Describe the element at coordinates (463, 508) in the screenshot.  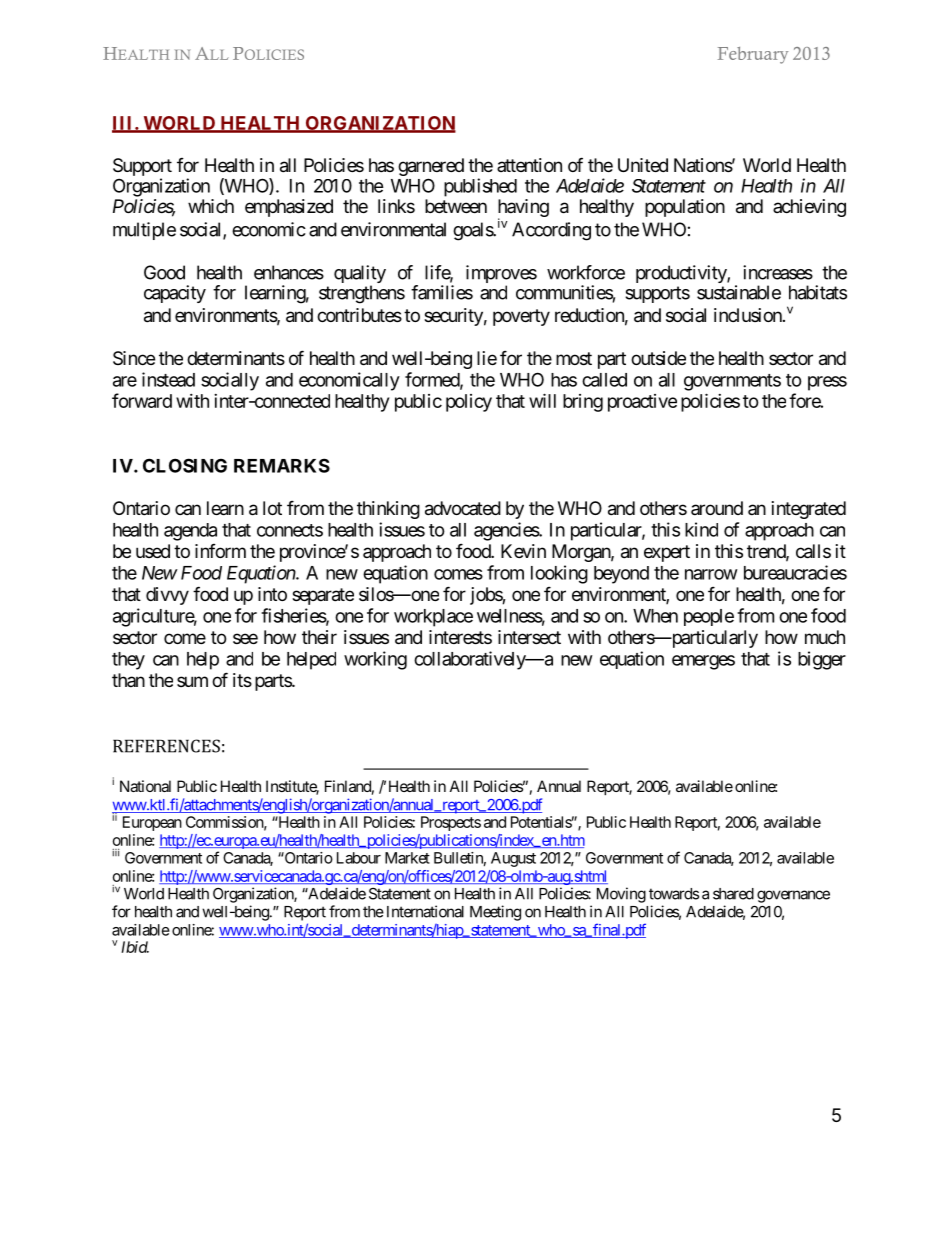
I see `advocated` at that location.
